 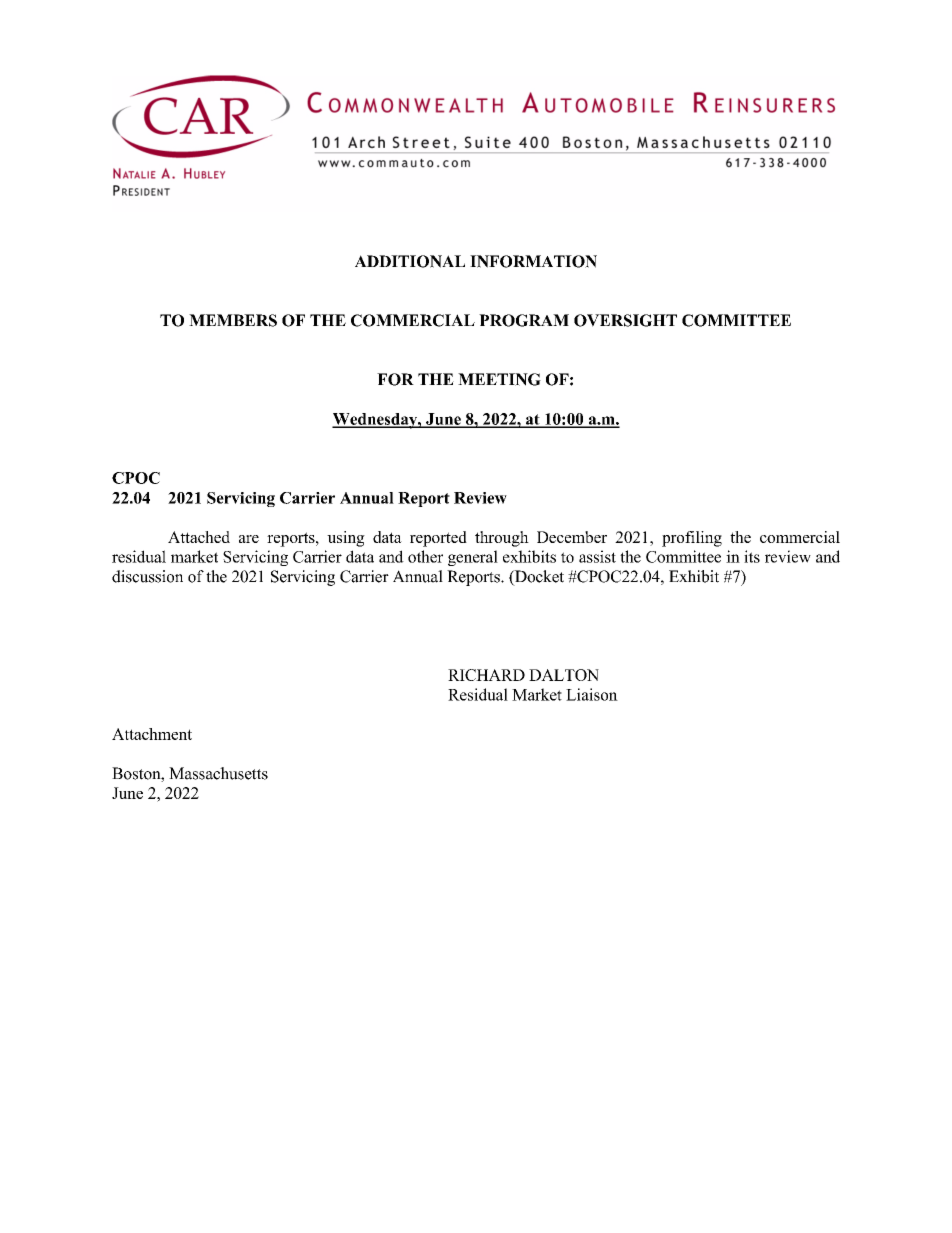 What do you see at coordinates (410, 261) in the document?
I see `ADDITIONAL` at bounding box center [410, 261].
